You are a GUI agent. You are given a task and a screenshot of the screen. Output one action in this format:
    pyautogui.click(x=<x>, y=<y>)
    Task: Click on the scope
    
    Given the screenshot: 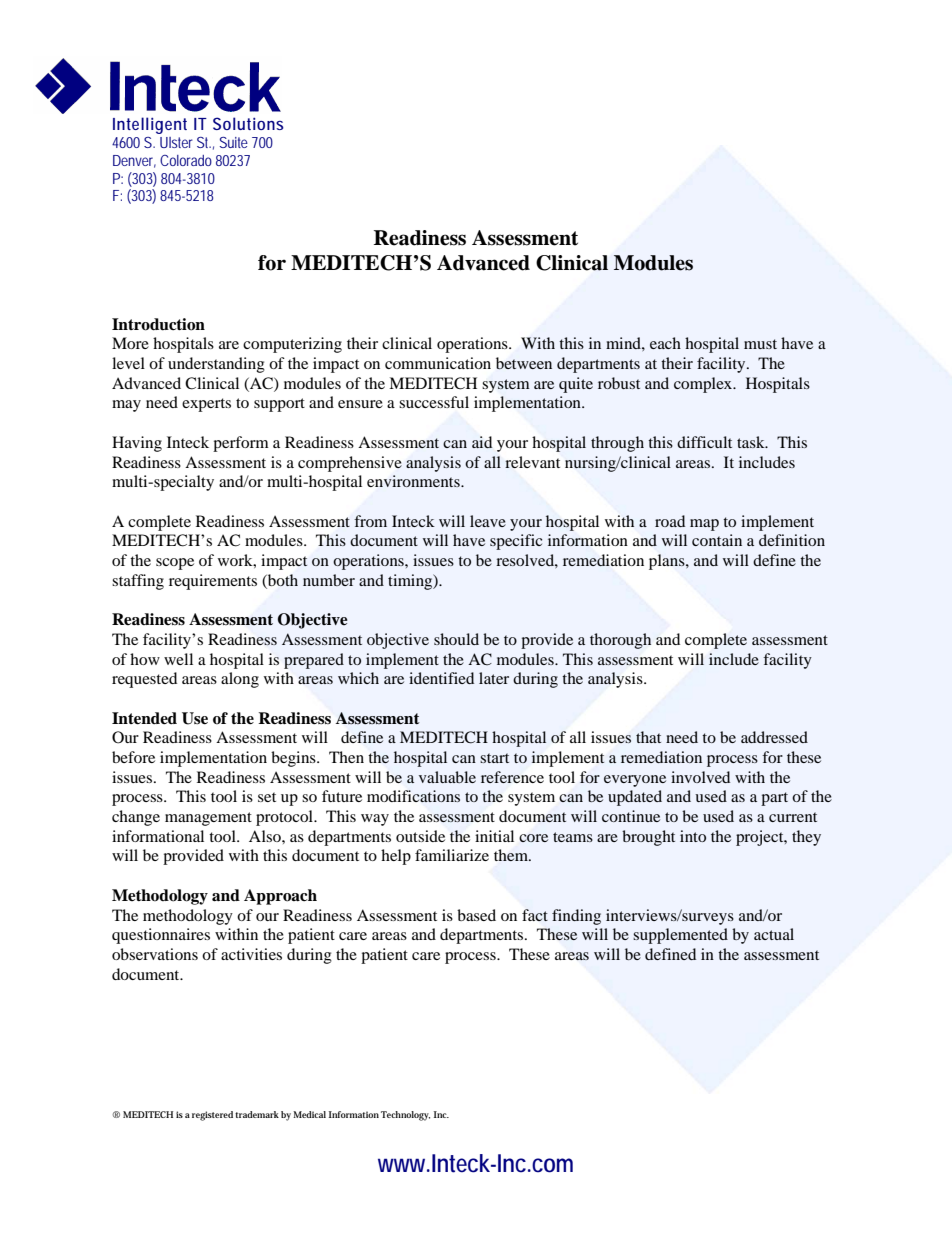 What is the action you would take?
    pyautogui.click(x=175, y=564)
